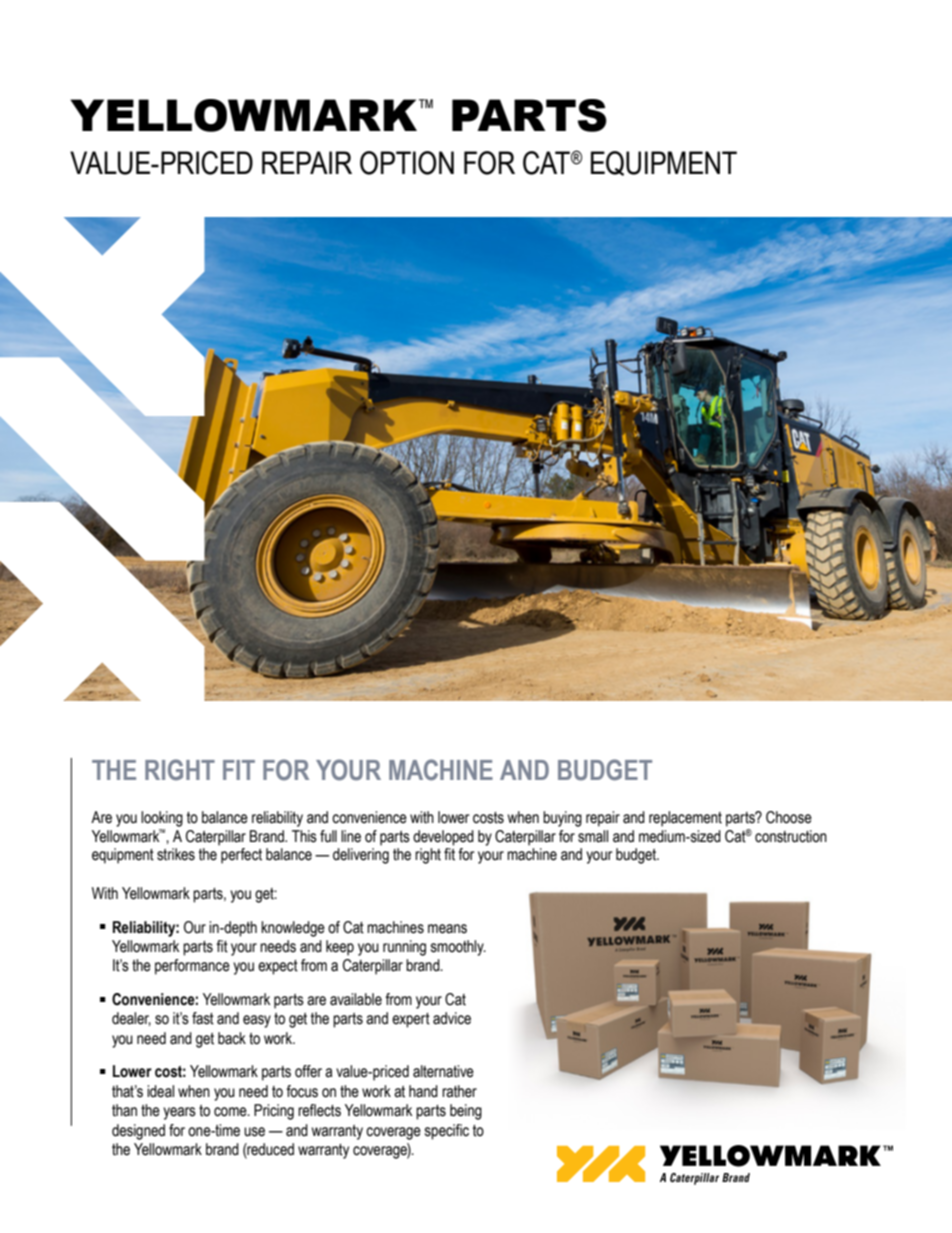 The image size is (952, 1233). What do you see at coordinates (179, 1113) in the image?
I see `years` at bounding box center [179, 1113].
